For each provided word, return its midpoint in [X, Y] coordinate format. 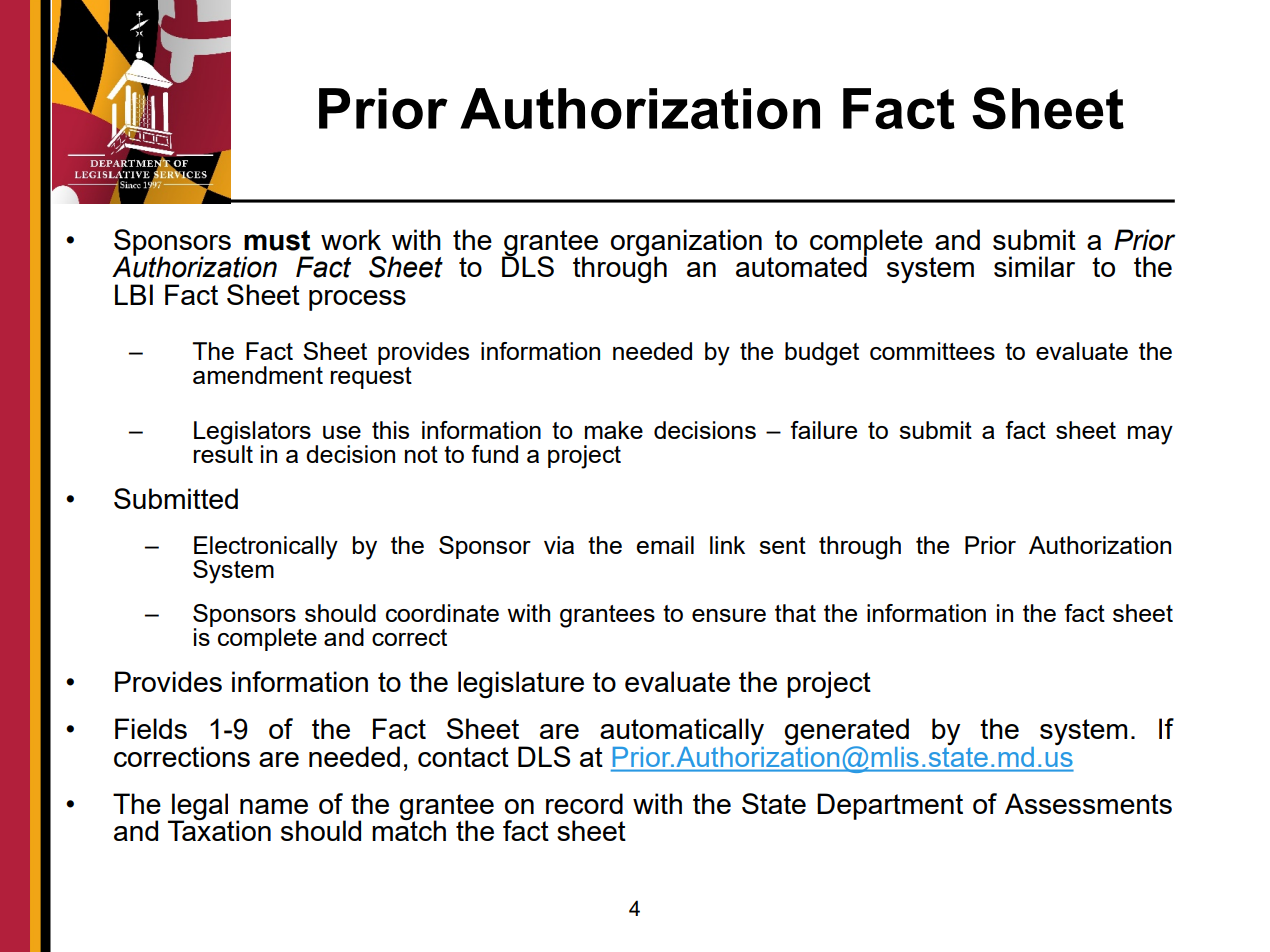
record [584, 803]
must [277, 240]
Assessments [1088, 803]
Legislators [252, 434]
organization [686, 244]
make [614, 430]
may [1150, 435]
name [274, 806]
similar [1034, 266]
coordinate [442, 613]
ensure [729, 615]
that [795, 613]
